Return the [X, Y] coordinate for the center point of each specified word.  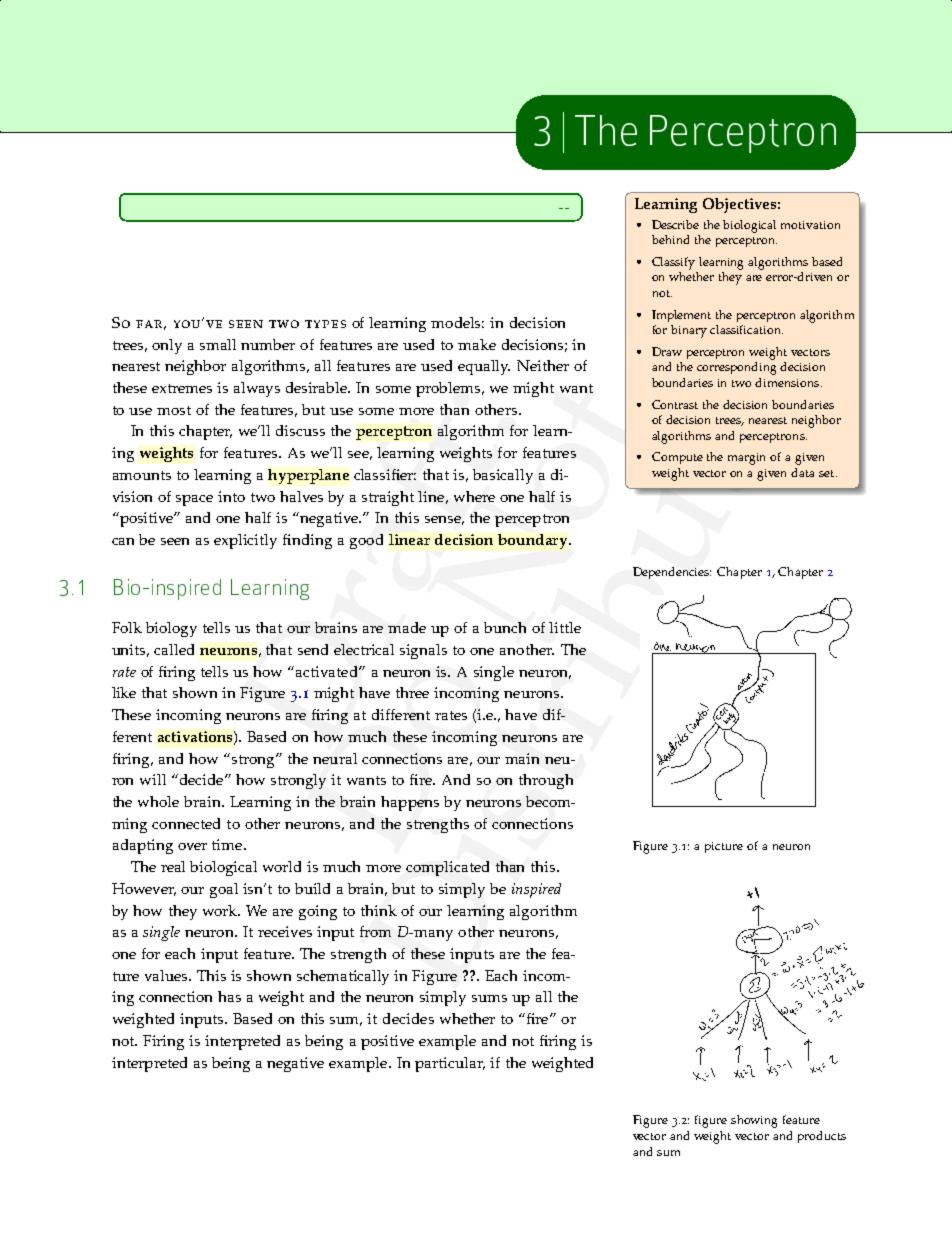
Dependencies [672, 573]
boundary [534, 541]
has [229, 996]
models [457, 322]
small [218, 344]
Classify [673, 263]
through [546, 781]
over [192, 846]
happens [410, 803]
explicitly [245, 541]
